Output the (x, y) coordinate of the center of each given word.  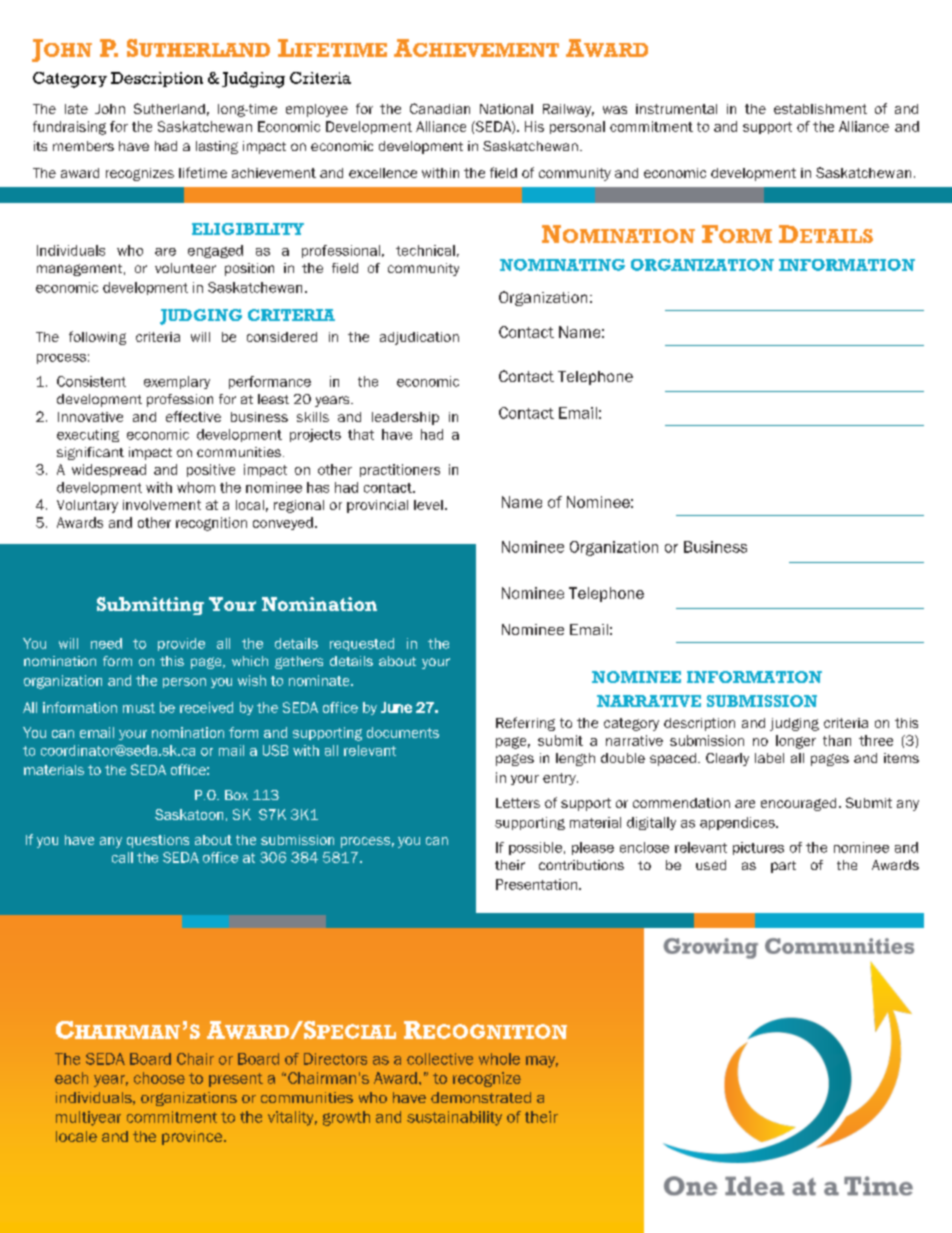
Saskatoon (189, 814)
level (428, 505)
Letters (518, 803)
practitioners (400, 470)
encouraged (798, 804)
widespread (109, 470)
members (83, 146)
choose (159, 1078)
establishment (820, 109)
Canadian (440, 108)
